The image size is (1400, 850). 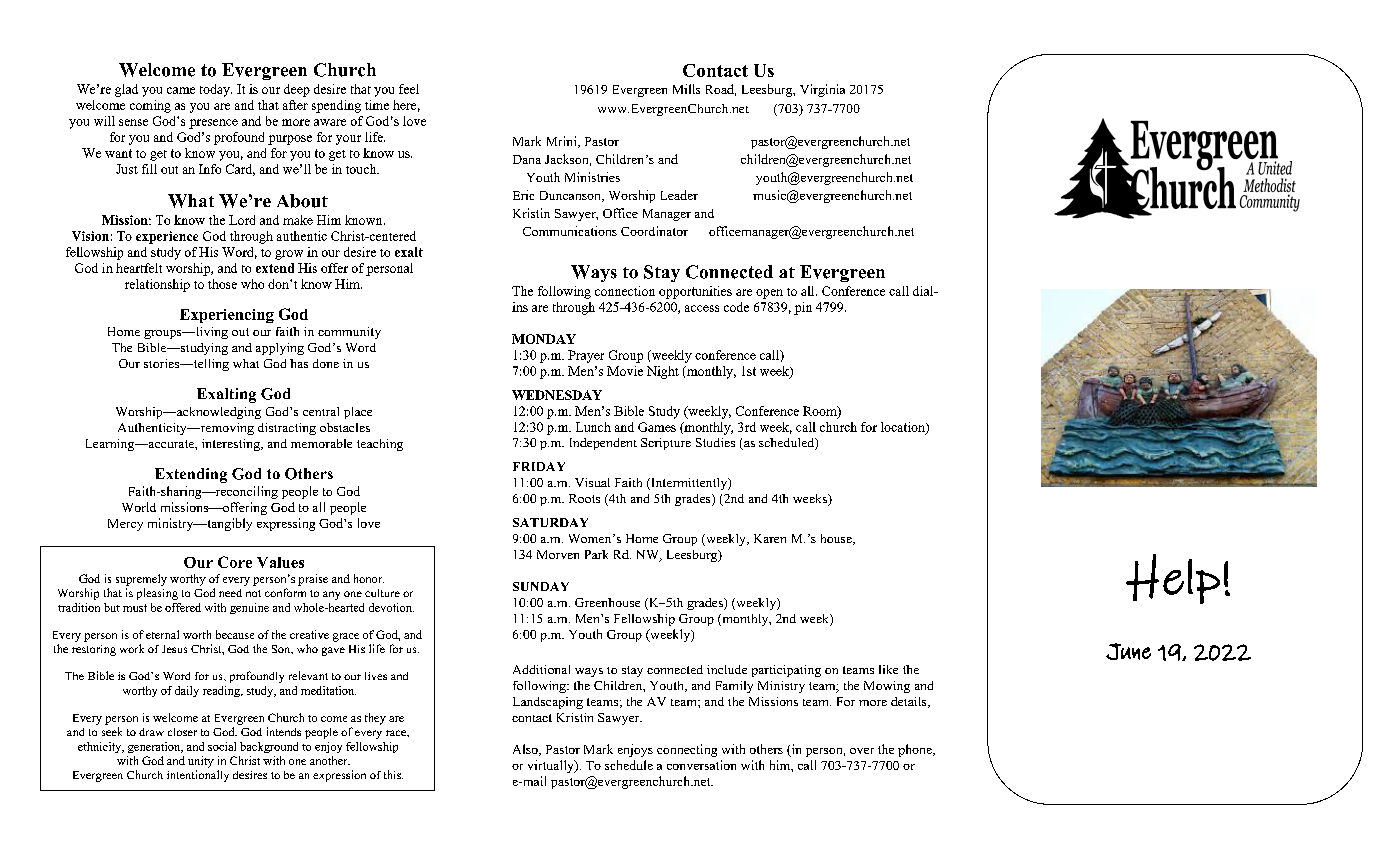 I want to click on Games, so click(x=657, y=427).
